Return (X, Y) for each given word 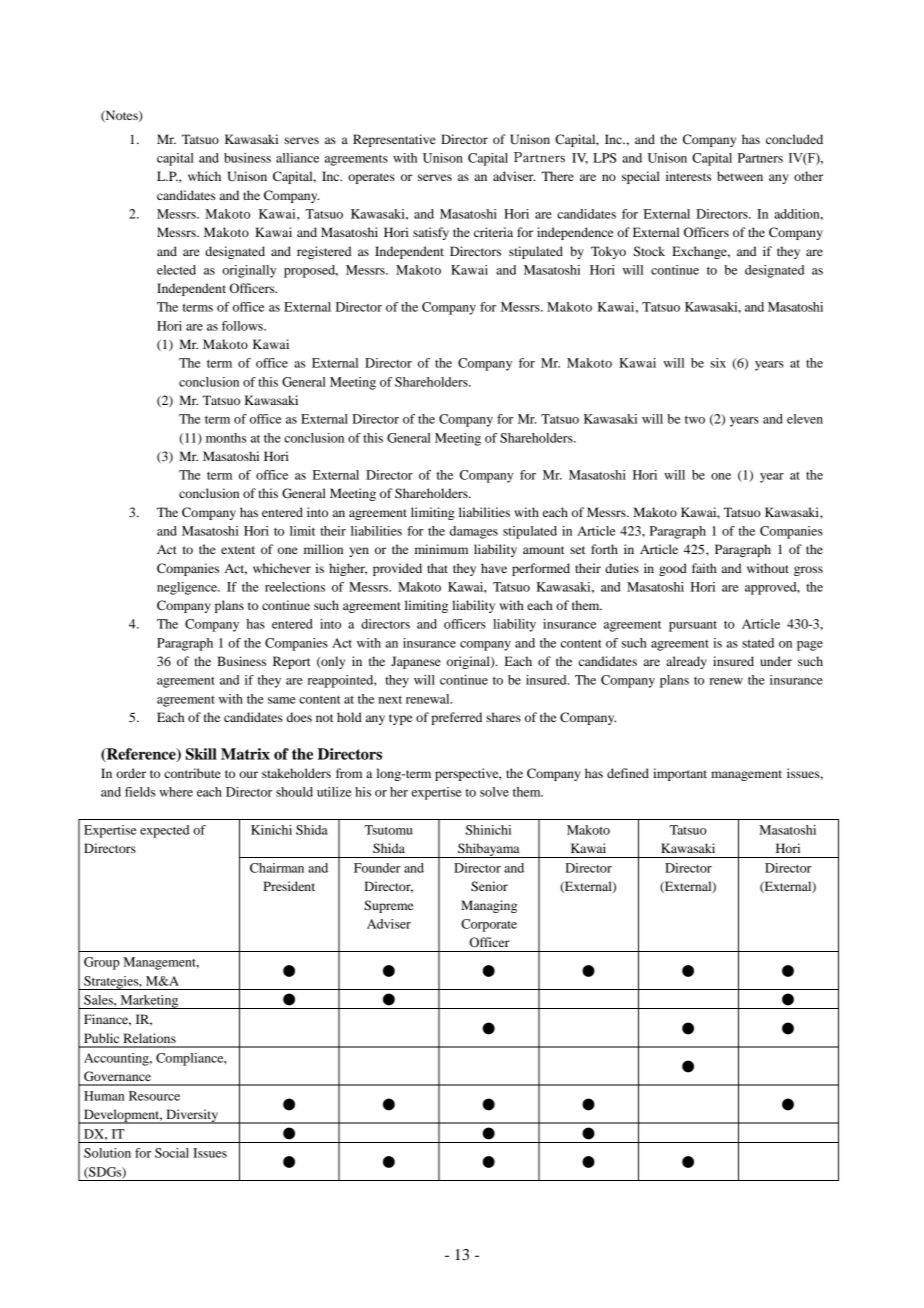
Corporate (489, 925)
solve (494, 792)
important (680, 774)
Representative (394, 140)
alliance (297, 158)
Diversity (192, 1116)
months (226, 438)
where (176, 792)
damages (474, 532)
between (740, 176)
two (695, 420)
